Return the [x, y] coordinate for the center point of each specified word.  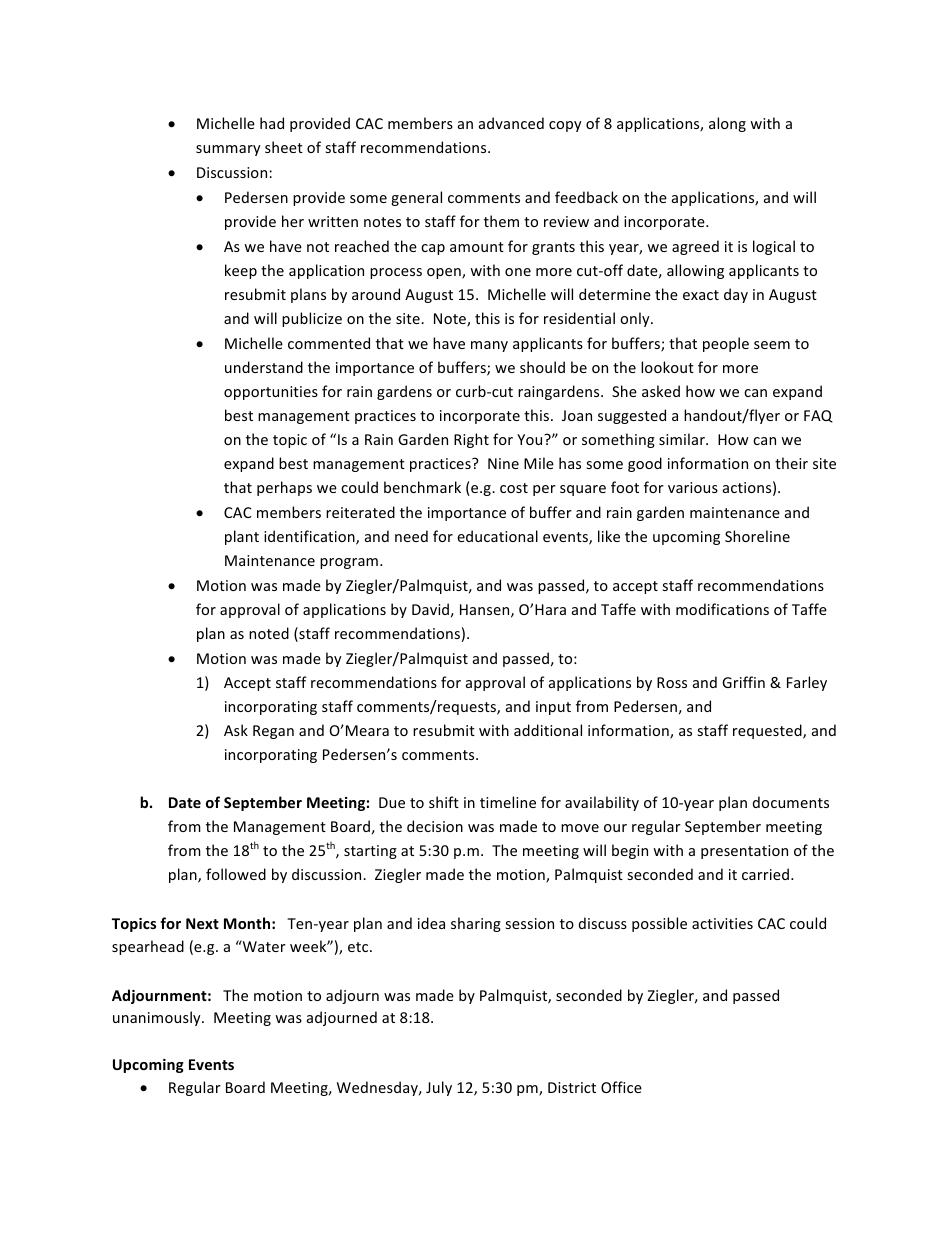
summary [228, 150]
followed [236, 874]
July [439, 1088]
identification [310, 537]
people [726, 344]
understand [264, 367]
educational [497, 536]
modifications [722, 609]
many [489, 346]
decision [435, 826]
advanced [511, 123]
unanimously [158, 1018]
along [727, 124]
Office [621, 1087]
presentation [744, 852]
